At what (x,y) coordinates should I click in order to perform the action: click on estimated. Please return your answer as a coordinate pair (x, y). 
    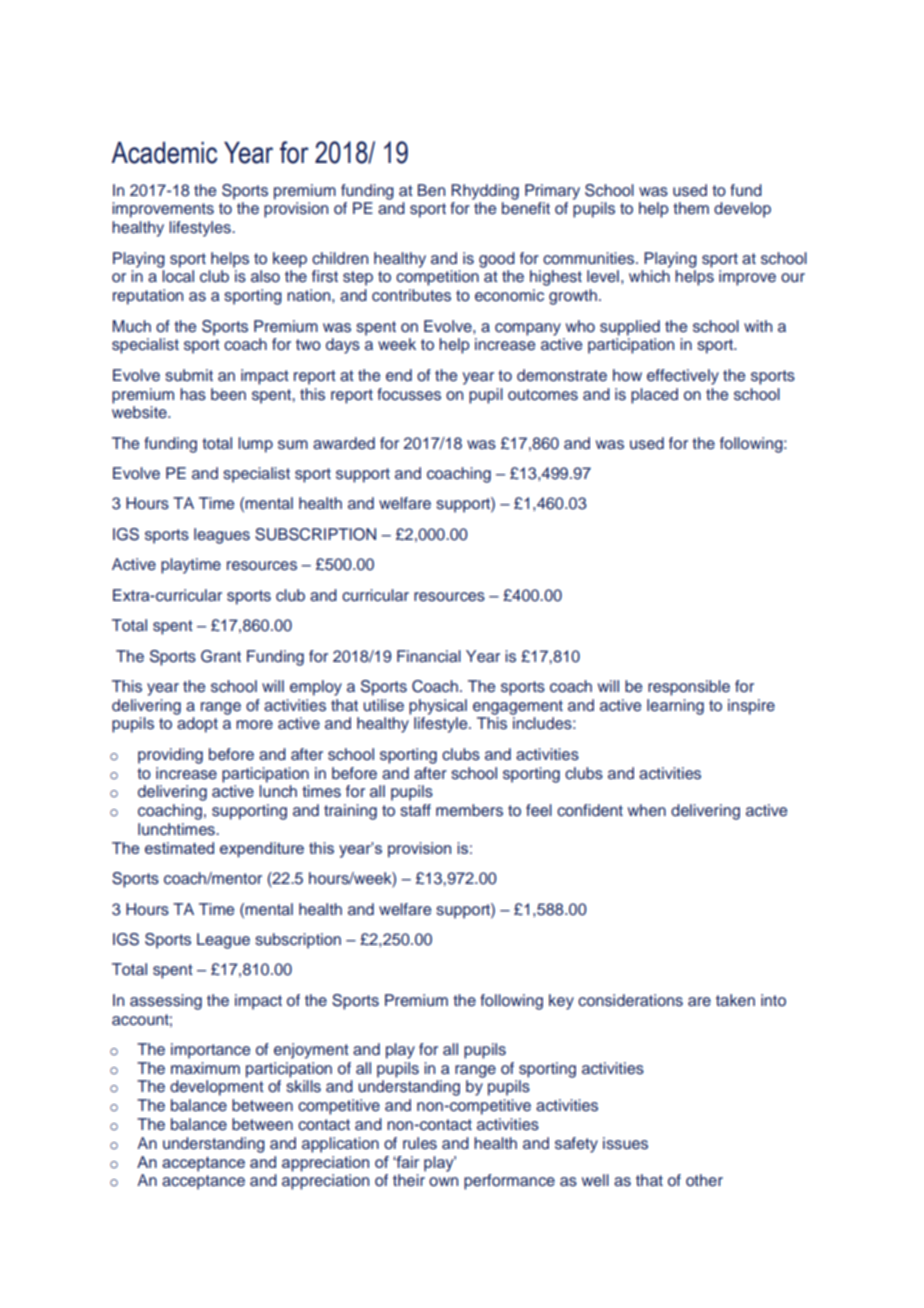
    Looking at the image, I should click on (179, 848).
